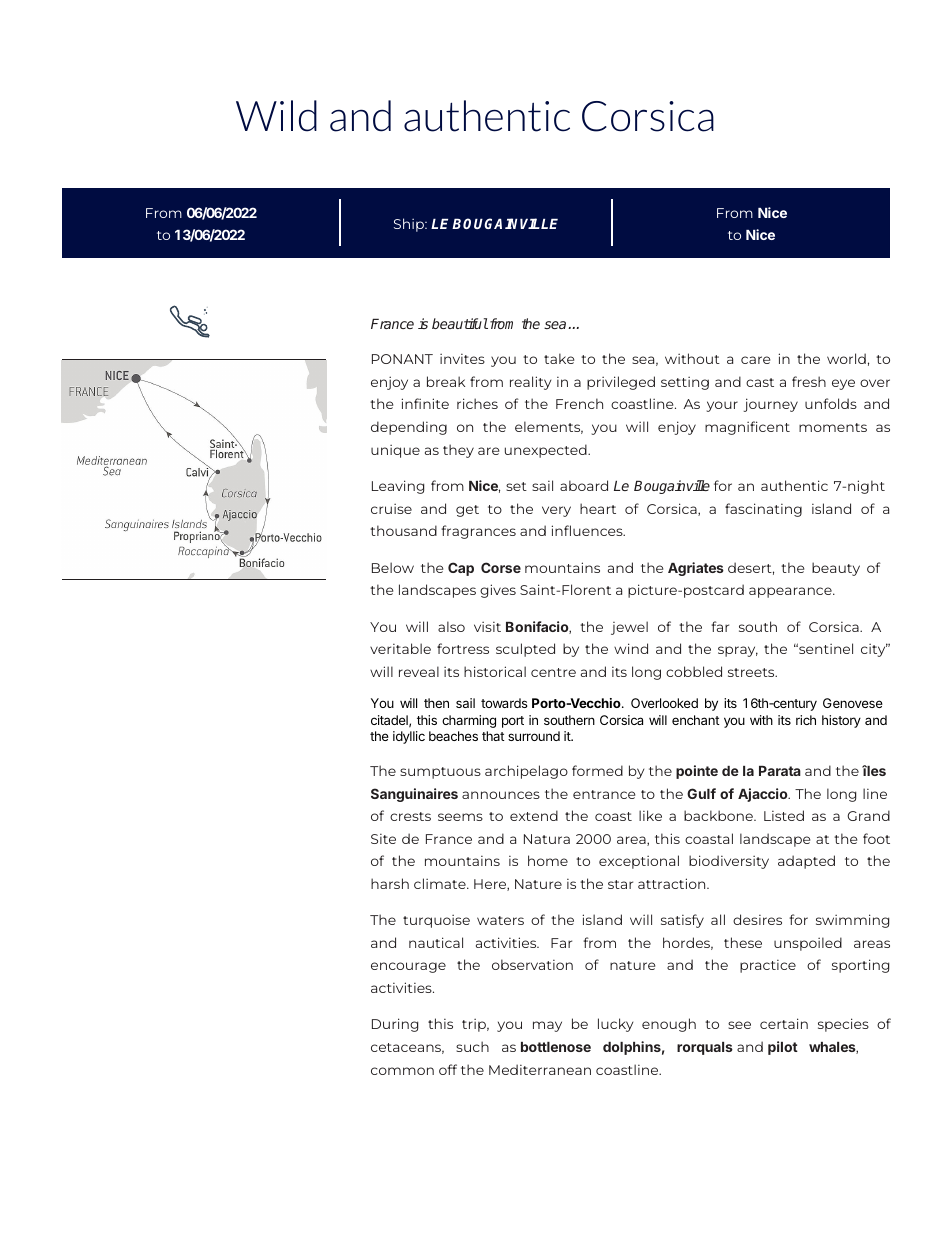  Describe the element at coordinates (791, 592) in the image. I see `appearance` at that location.
